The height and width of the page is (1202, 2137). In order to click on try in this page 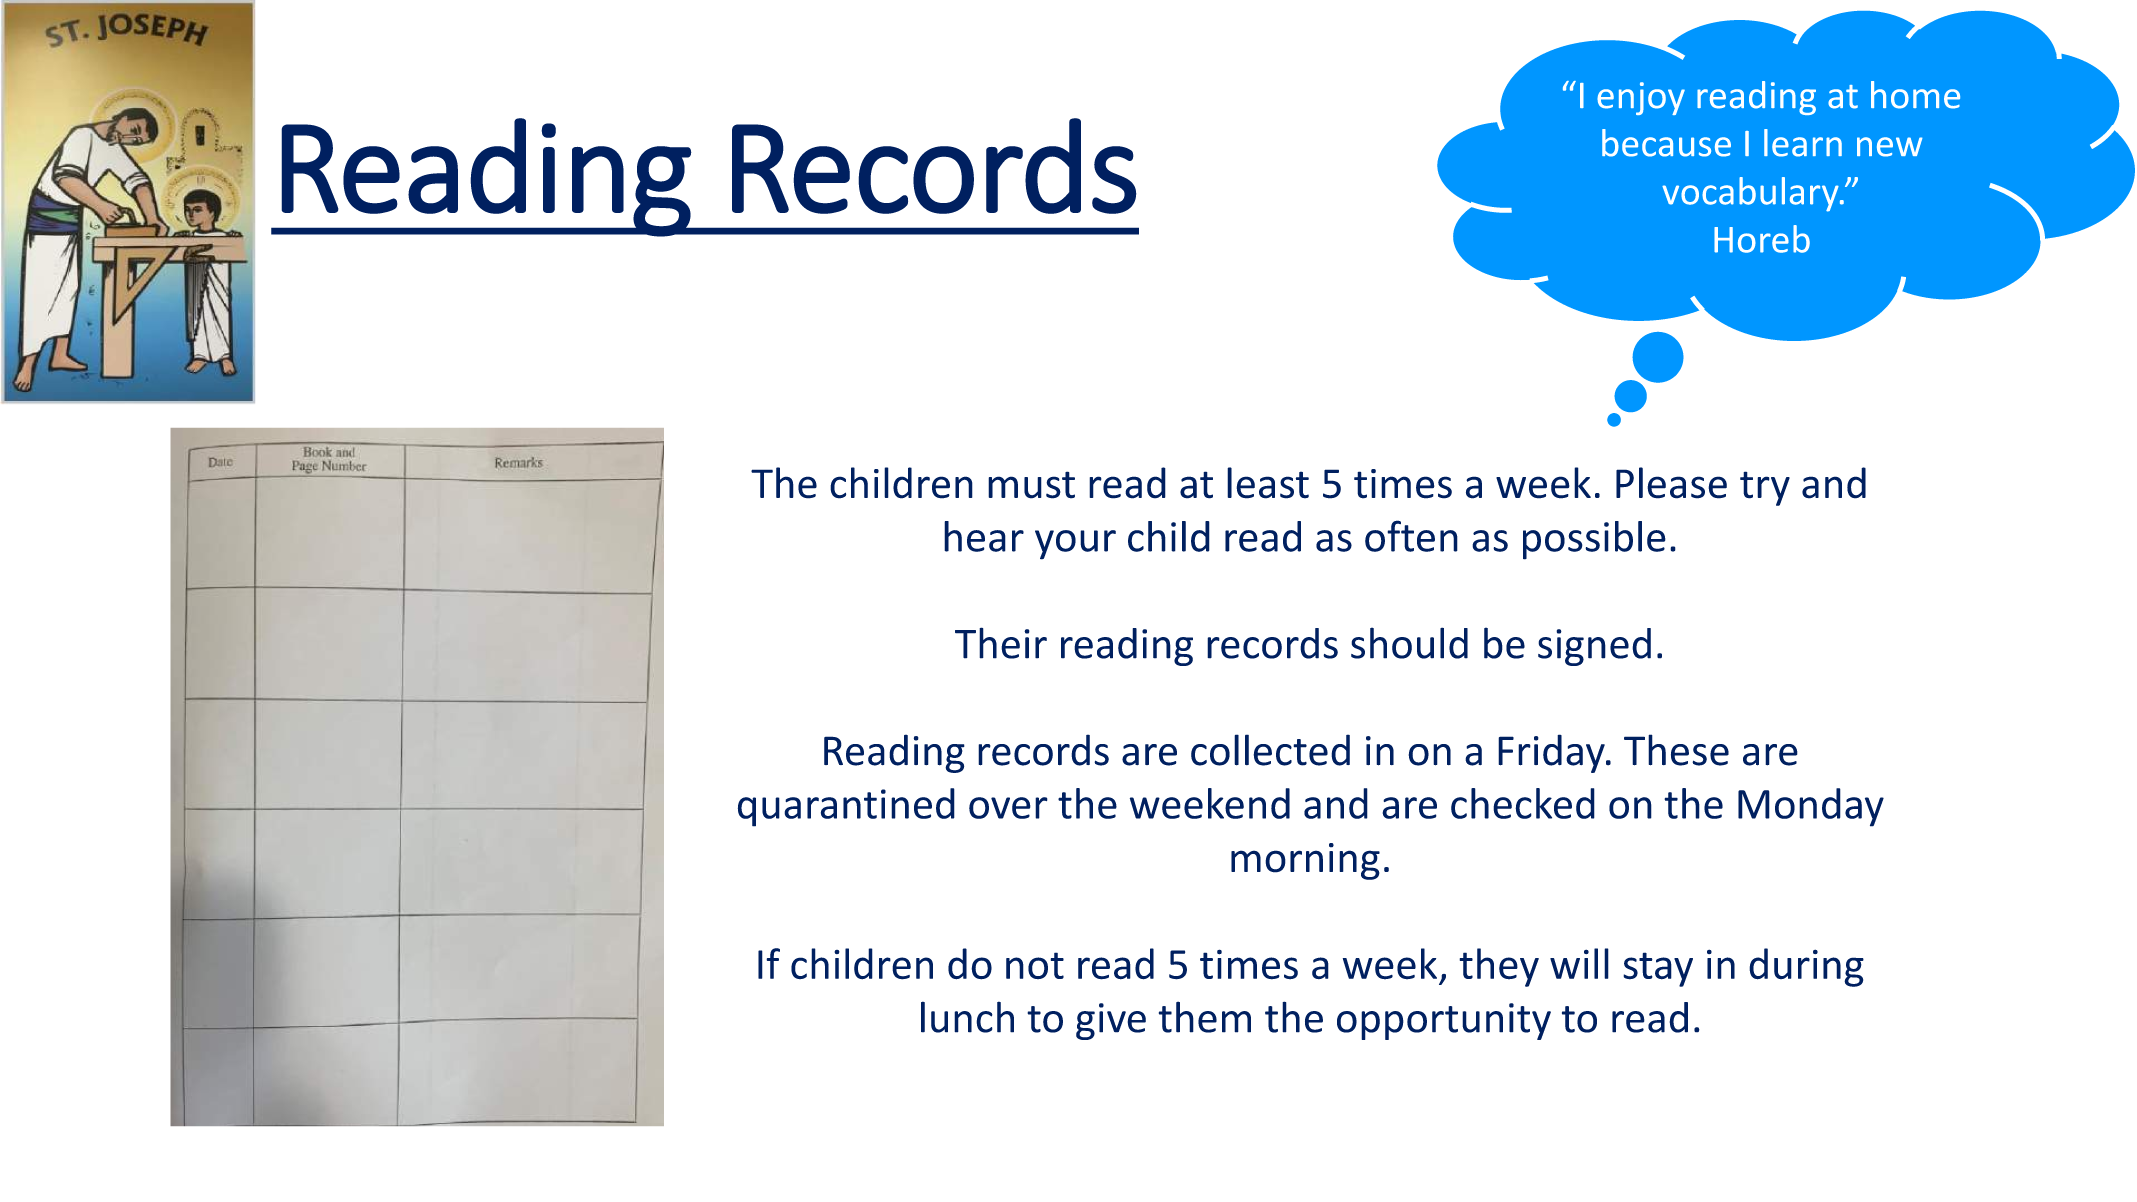, I will do `click(1765, 488)`.
